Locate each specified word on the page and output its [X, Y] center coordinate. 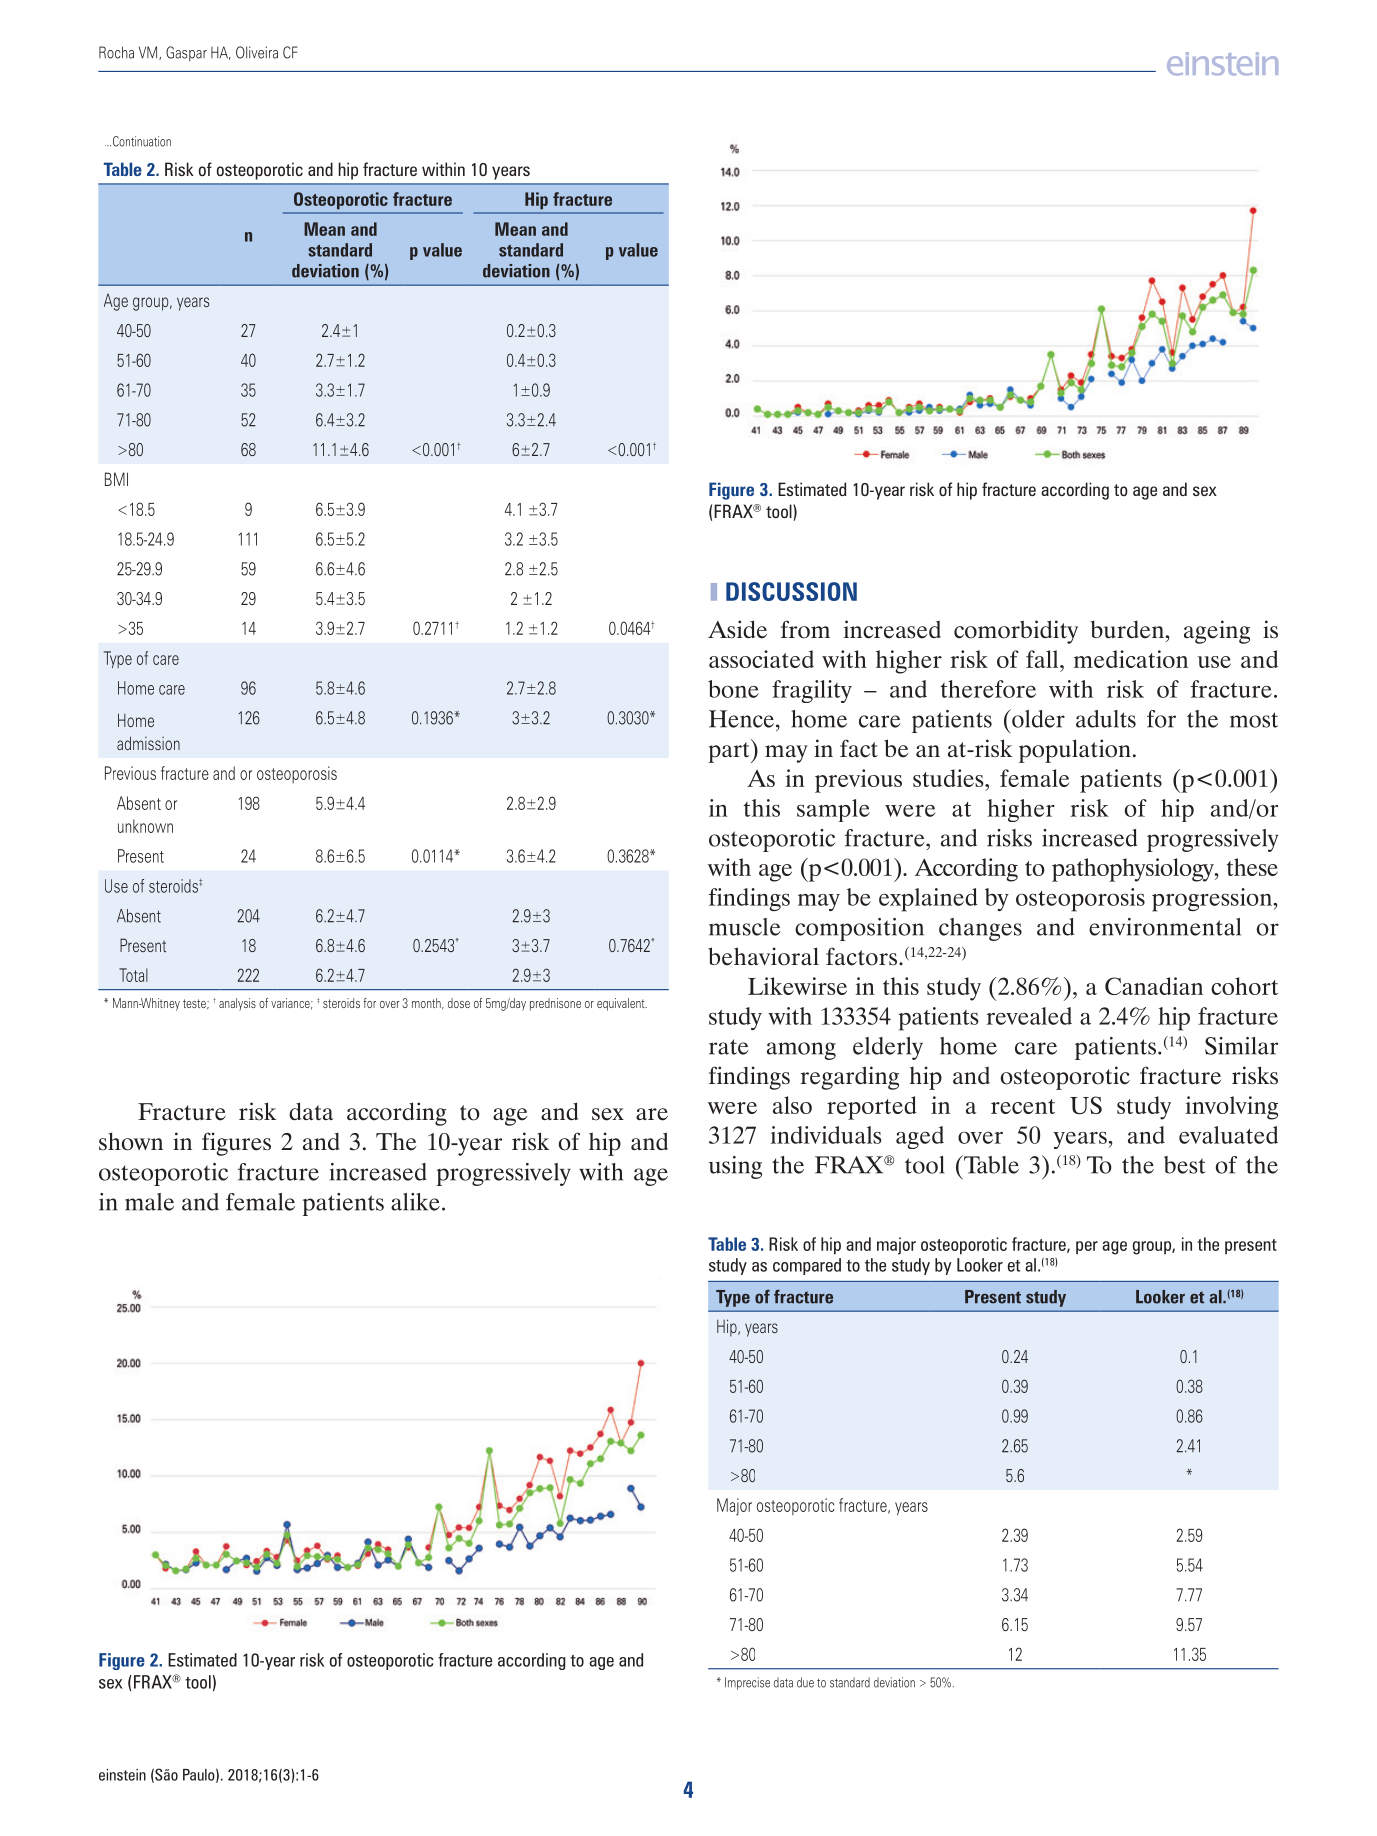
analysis [237, 1004]
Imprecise [747, 1683]
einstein [122, 1775]
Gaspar [186, 53]
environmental [1165, 927]
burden [1128, 629]
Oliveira [257, 52]
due [805, 1682]
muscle [745, 927]
